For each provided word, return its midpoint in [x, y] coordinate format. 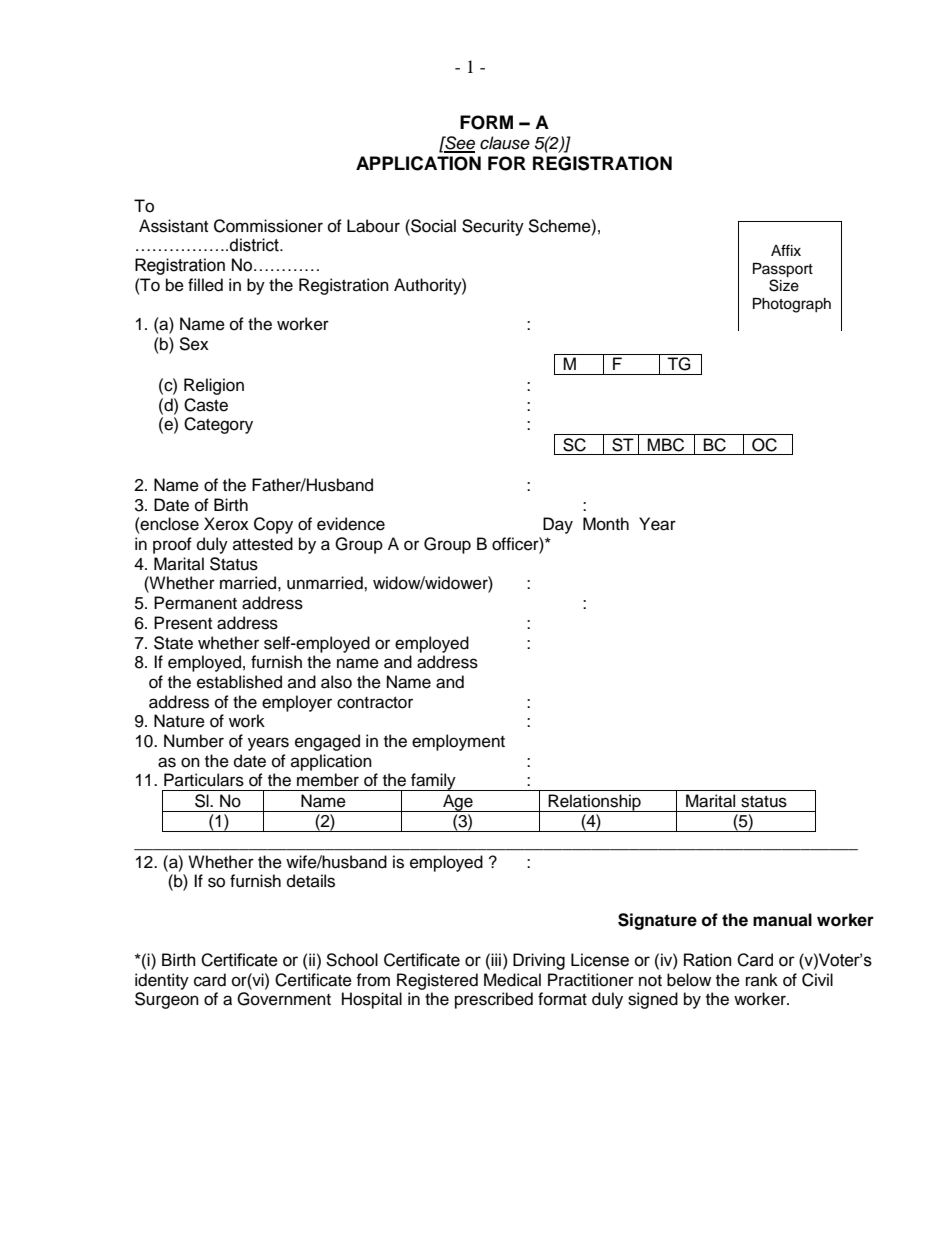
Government [284, 999]
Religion [214, 386]
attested [263, 544]
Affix [786, 250]
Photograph [792, 305]
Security [493, 227]
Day [558, 525]
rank [762, 979]
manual [782, 920]
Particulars [204, 780]
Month [606, 524]
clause [505, 143]
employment [458, 742]
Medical [512, 980]
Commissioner [268, 226]
